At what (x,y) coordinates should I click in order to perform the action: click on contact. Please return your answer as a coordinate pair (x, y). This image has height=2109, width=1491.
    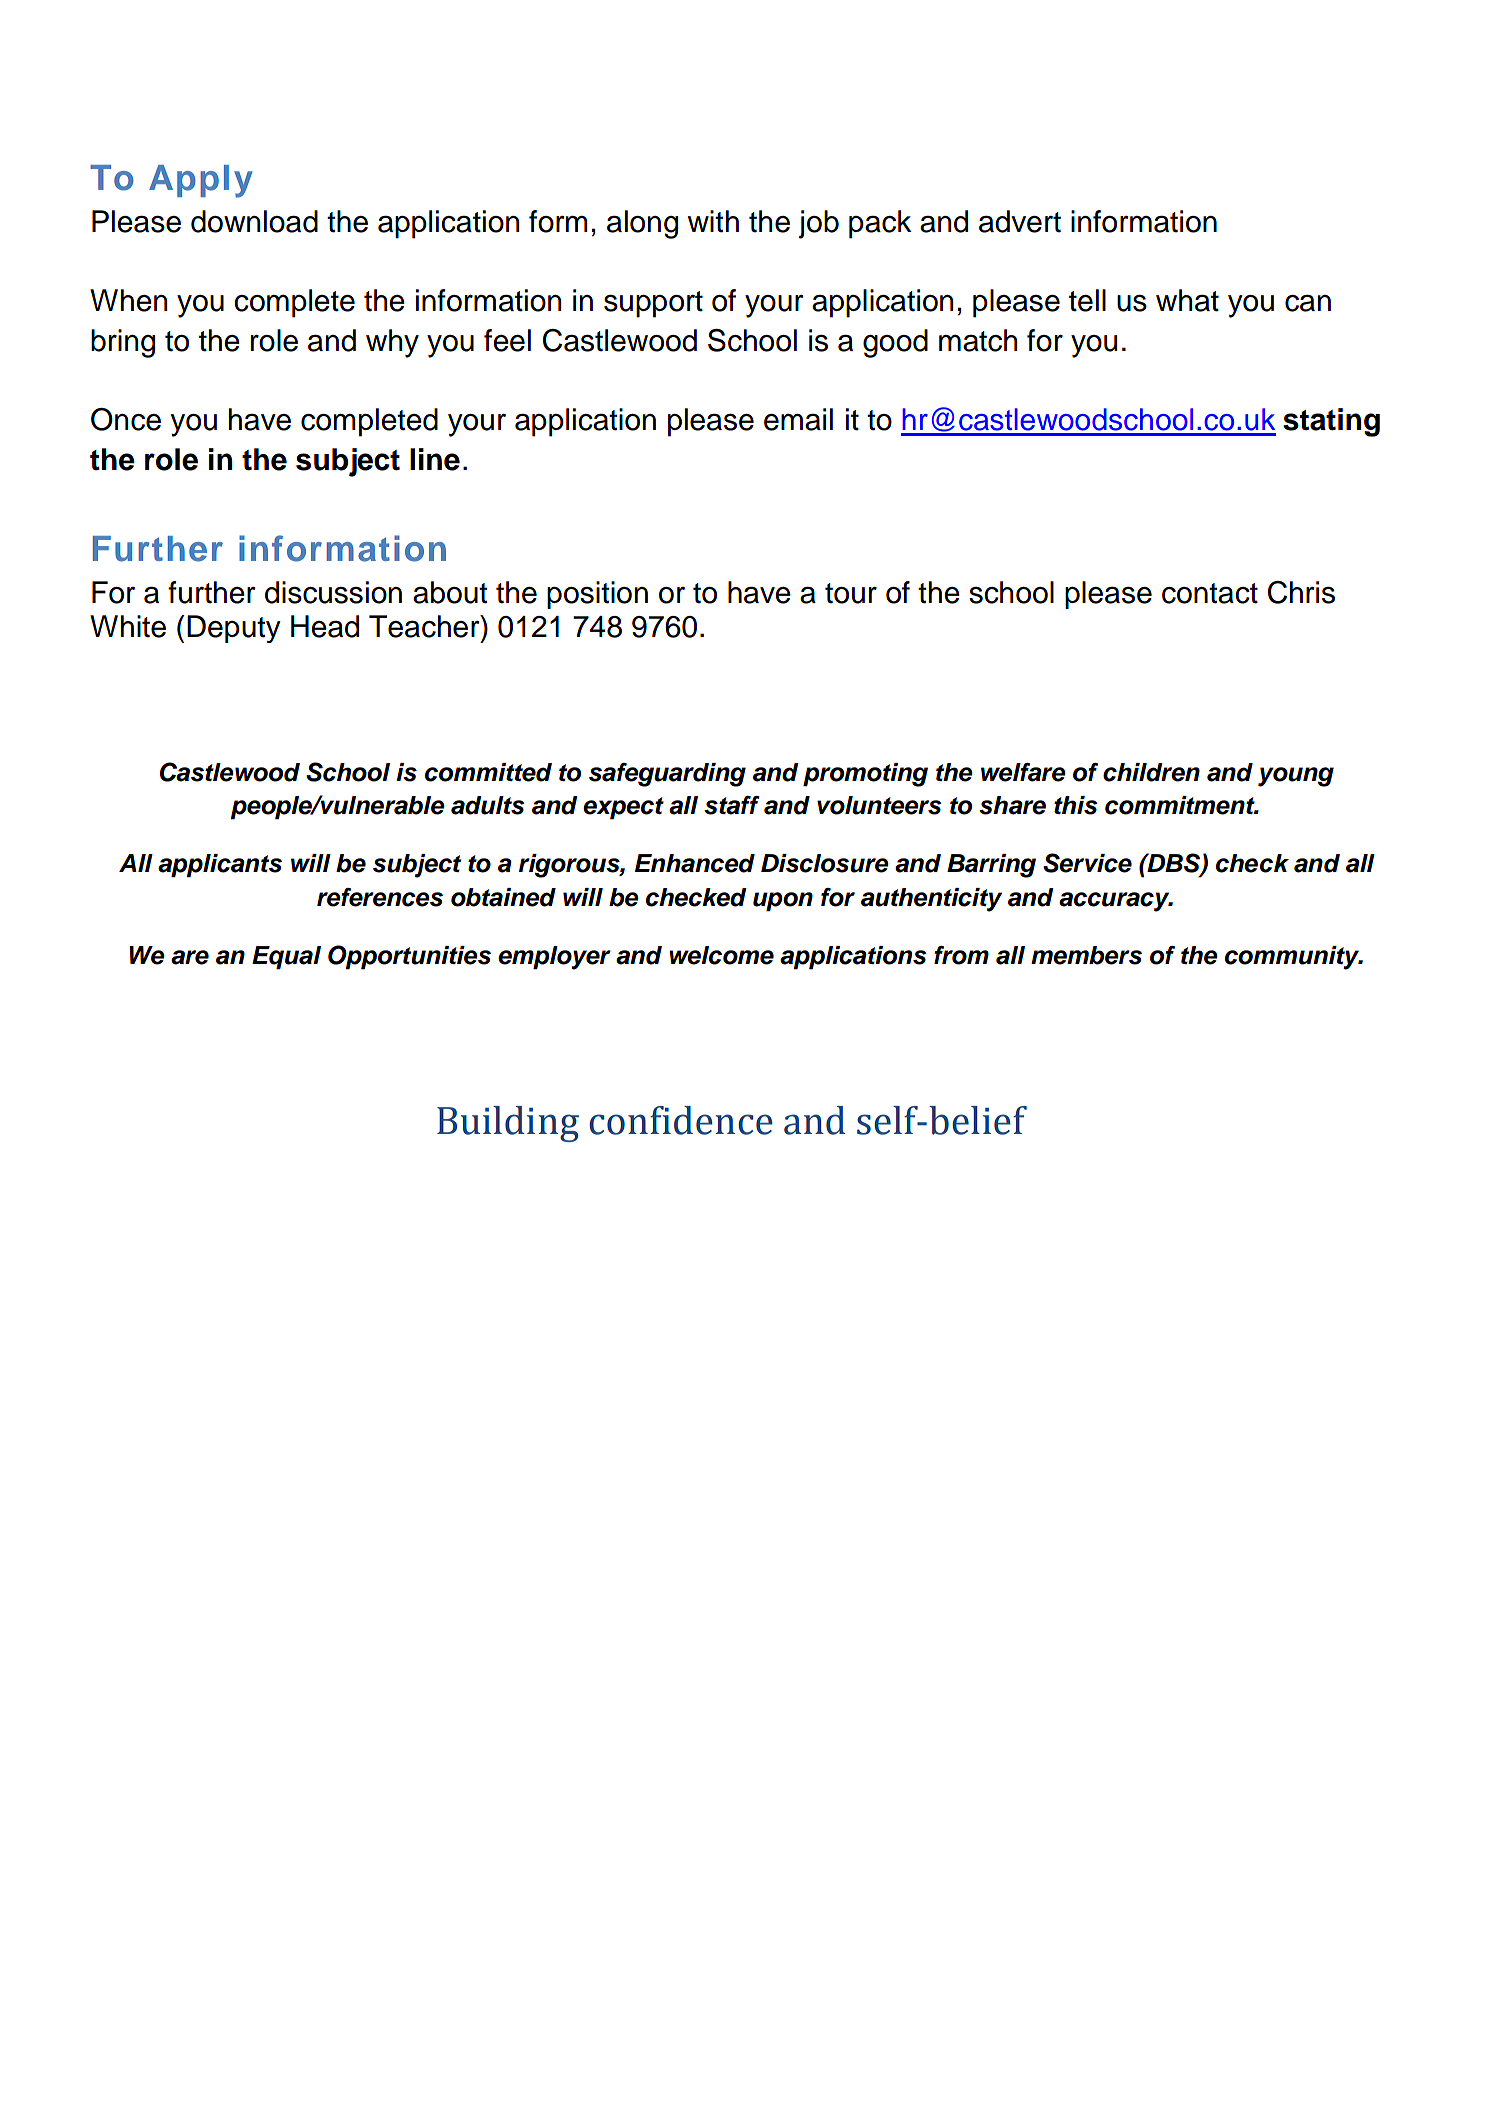
    Looking at the image, I should click on (1210, 593).
